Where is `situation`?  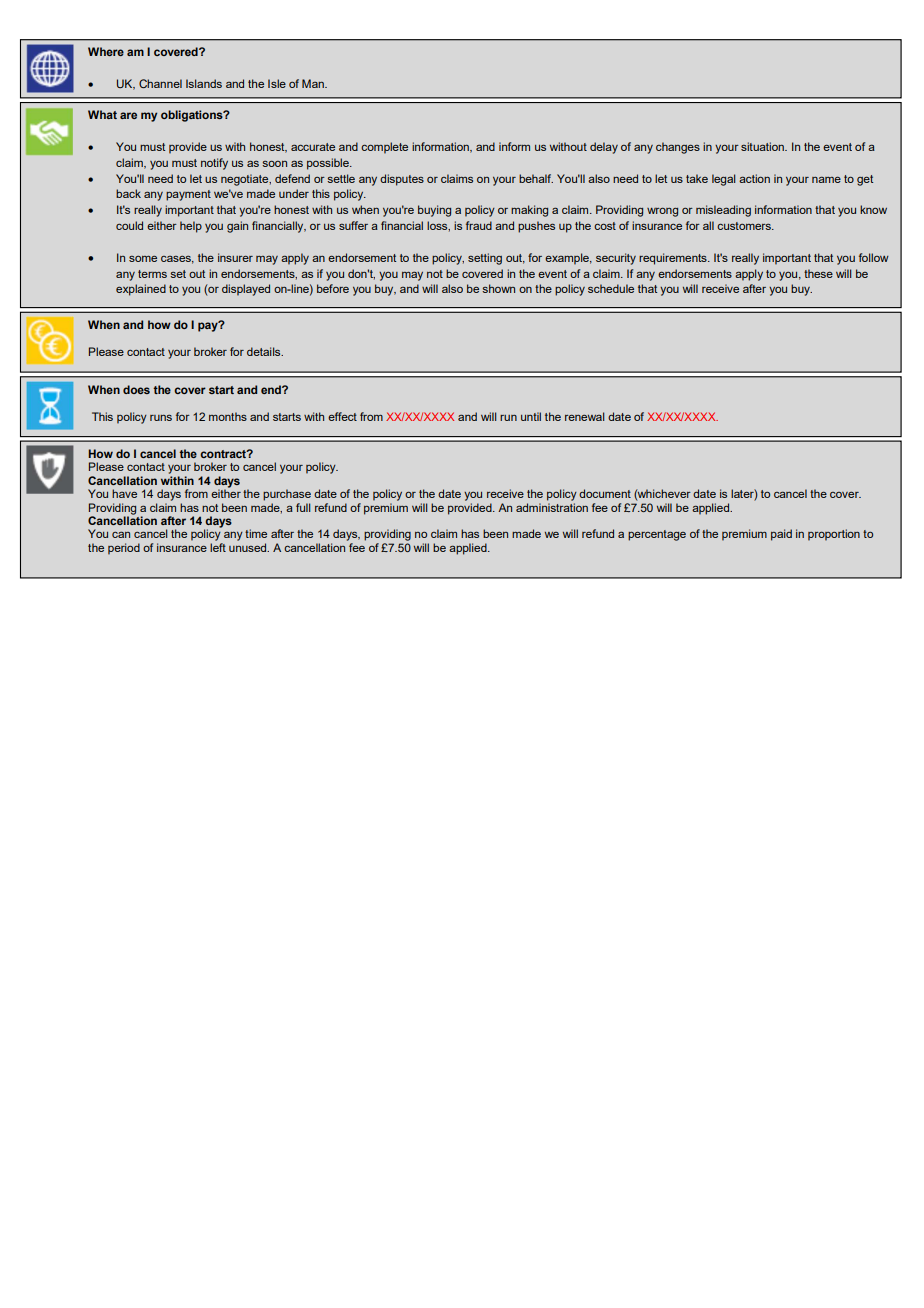 situation is located at coordinates (763, 146).
